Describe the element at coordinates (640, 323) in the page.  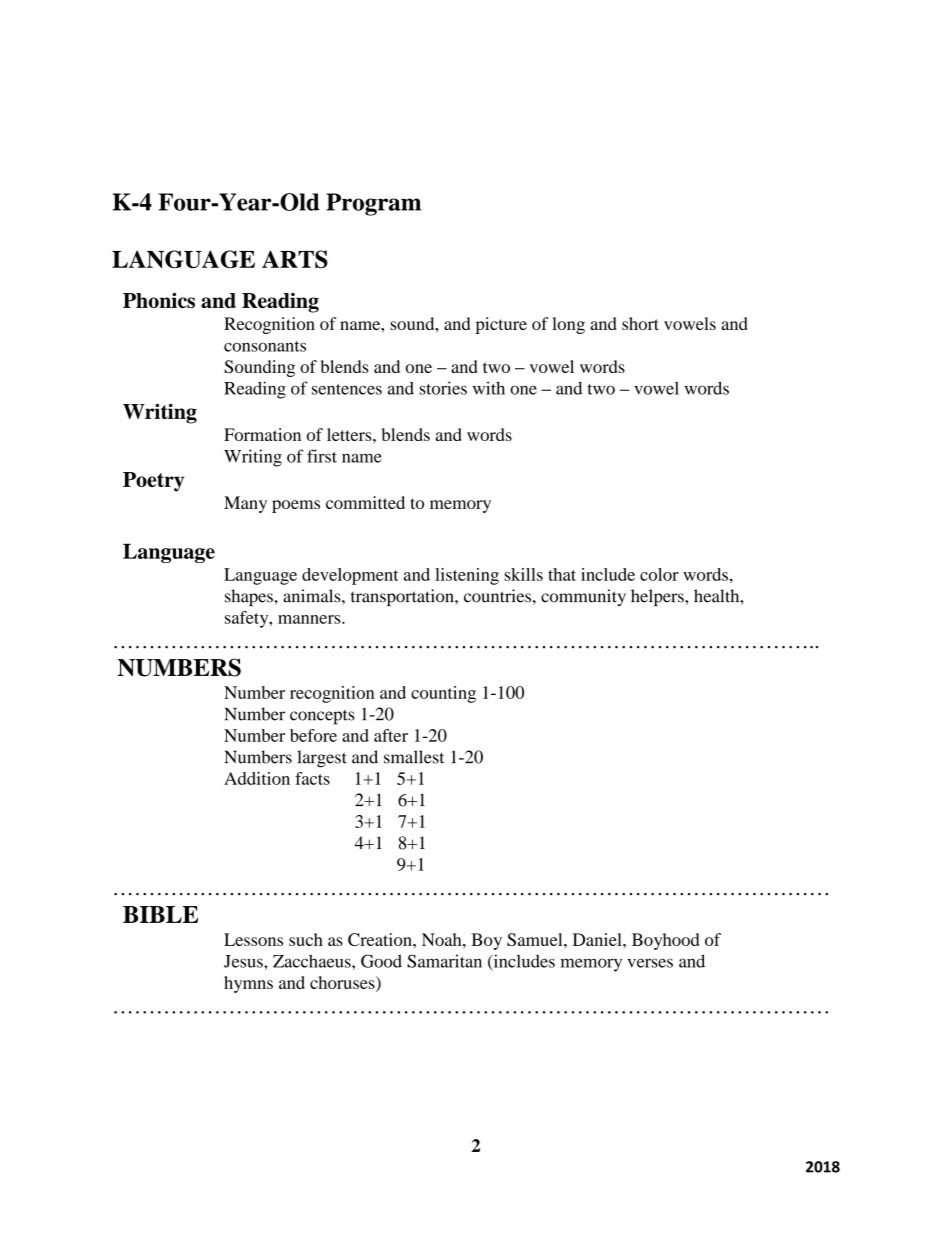
I see `short` at that location.
